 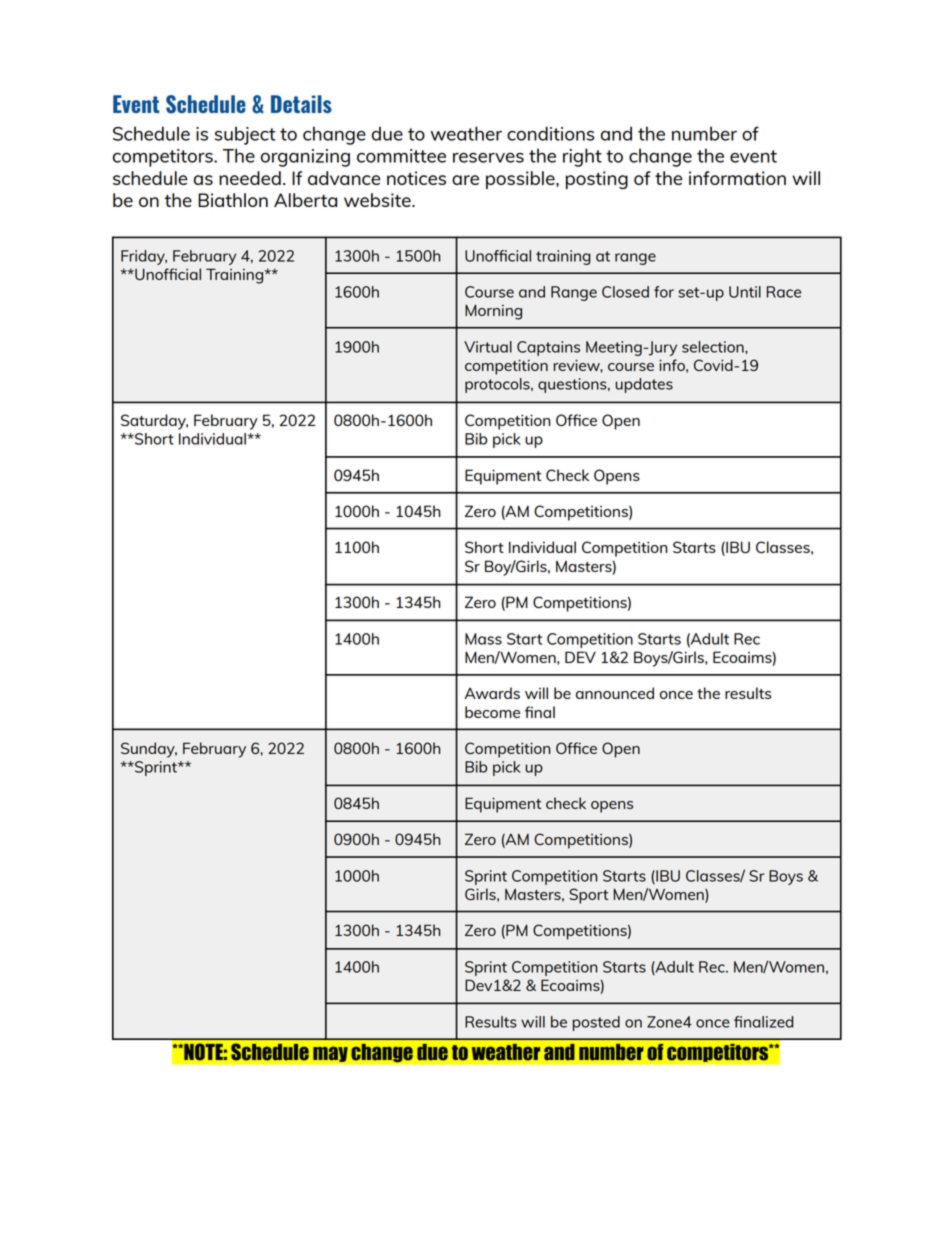 What do you see at coordinates (144, 257) in the screenshot?
I see `Friday` at bounding box center [144, 257].
